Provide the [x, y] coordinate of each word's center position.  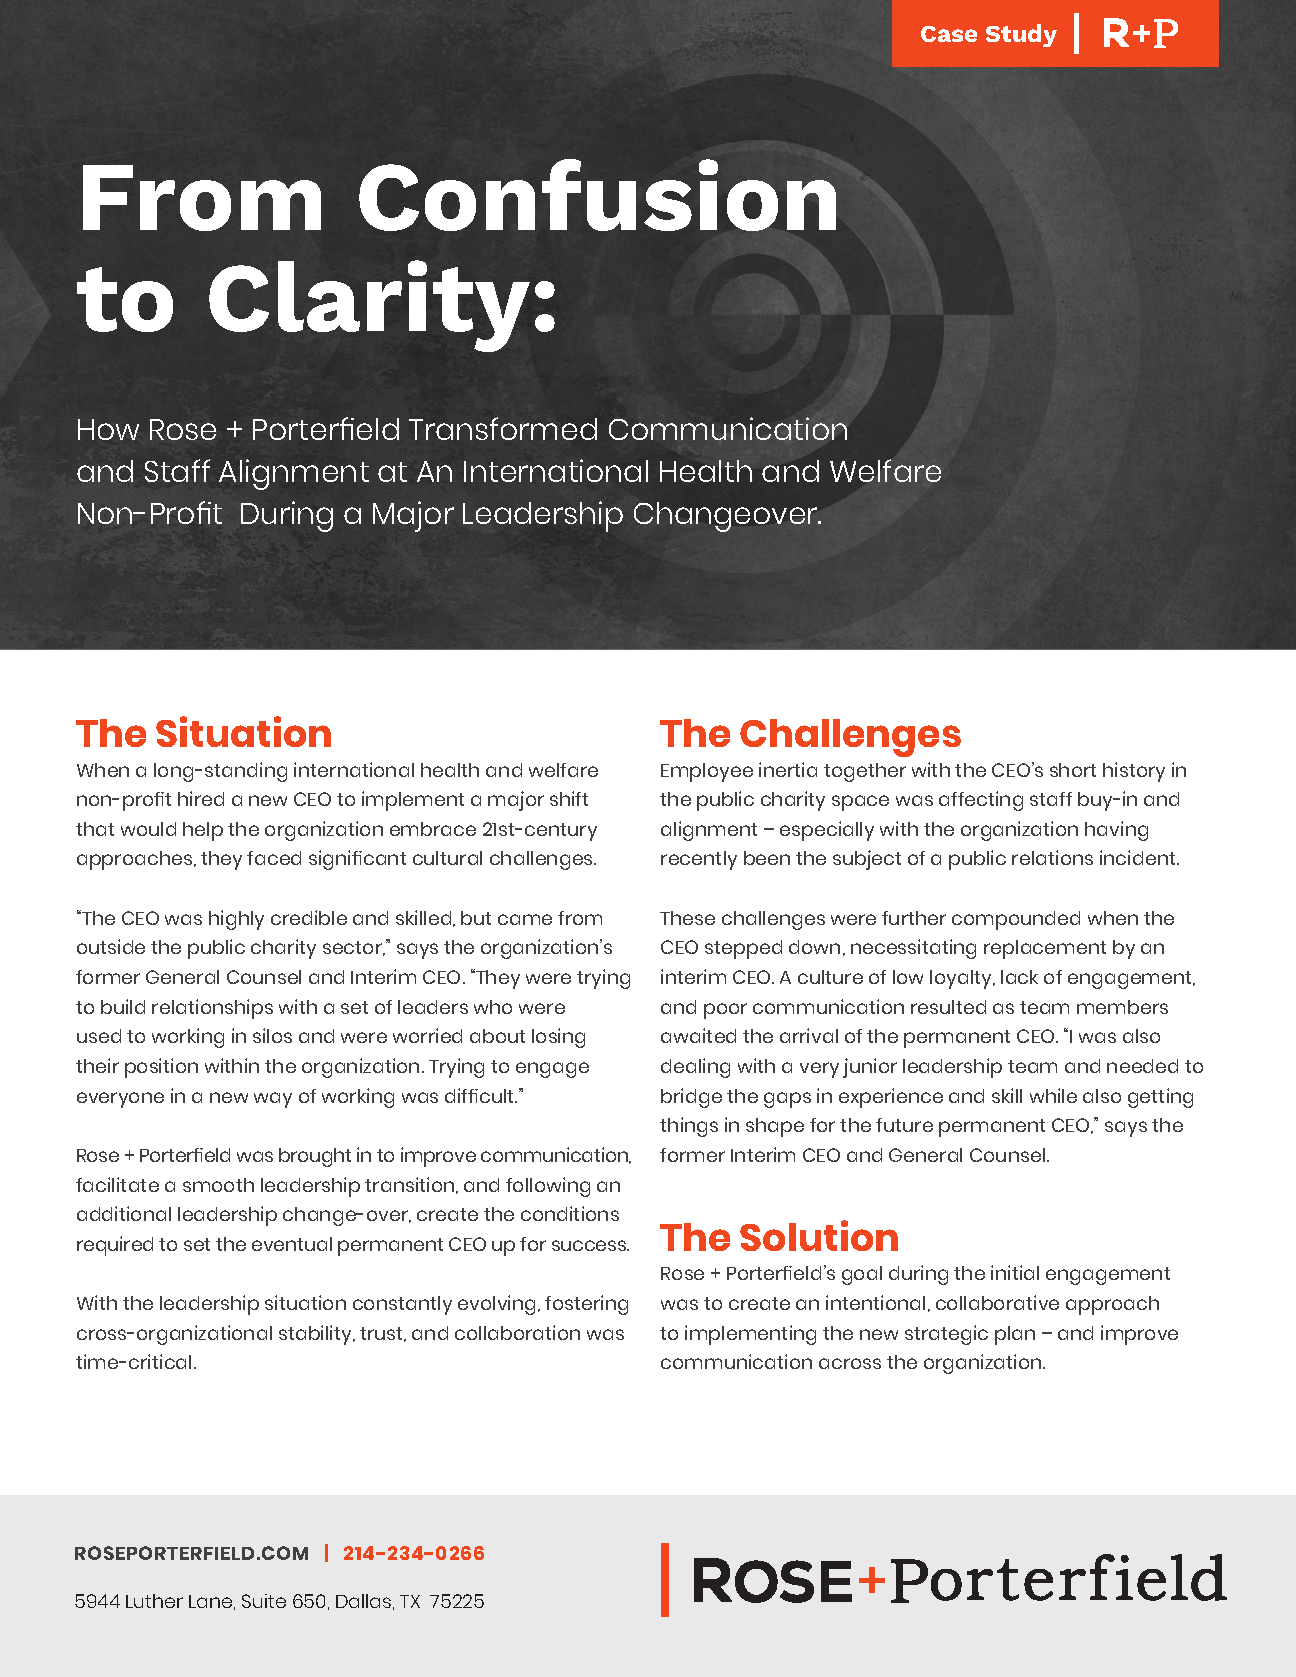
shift [569, 798]
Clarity [369, 306]
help [203, 831]
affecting [981, 801]
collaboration [517, 1332]
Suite [264, 1601]
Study [1021, 35]
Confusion [597, 195]
